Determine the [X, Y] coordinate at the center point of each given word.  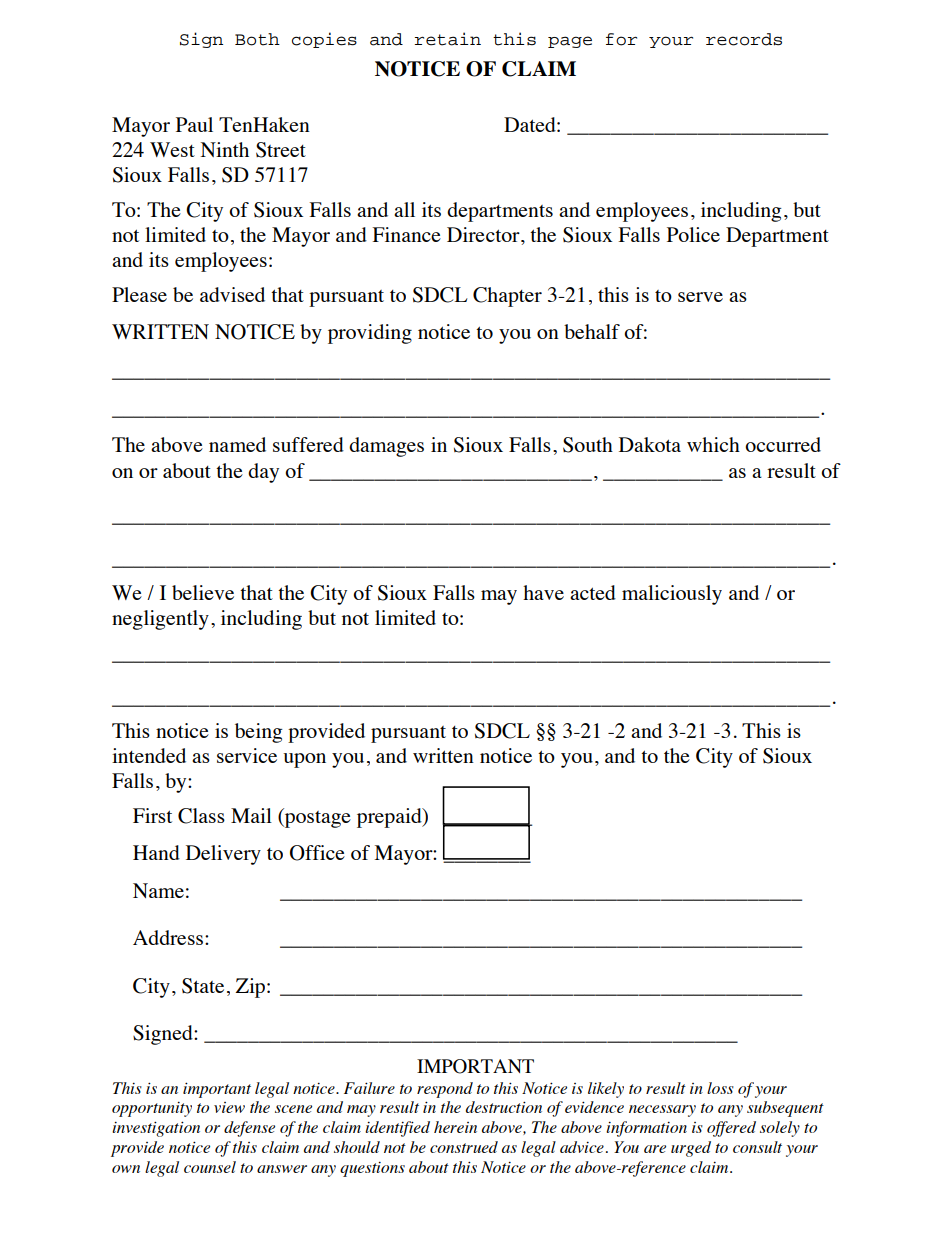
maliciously [672, 595]
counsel [210, 1167]
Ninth [225, 149]
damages [386, 447]
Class [201, 816]
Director [484, 234]
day [263, 473]
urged [691, 1149]
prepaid [390, 818]
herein [455, 1127]
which [713, 444]
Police [693, 234]
